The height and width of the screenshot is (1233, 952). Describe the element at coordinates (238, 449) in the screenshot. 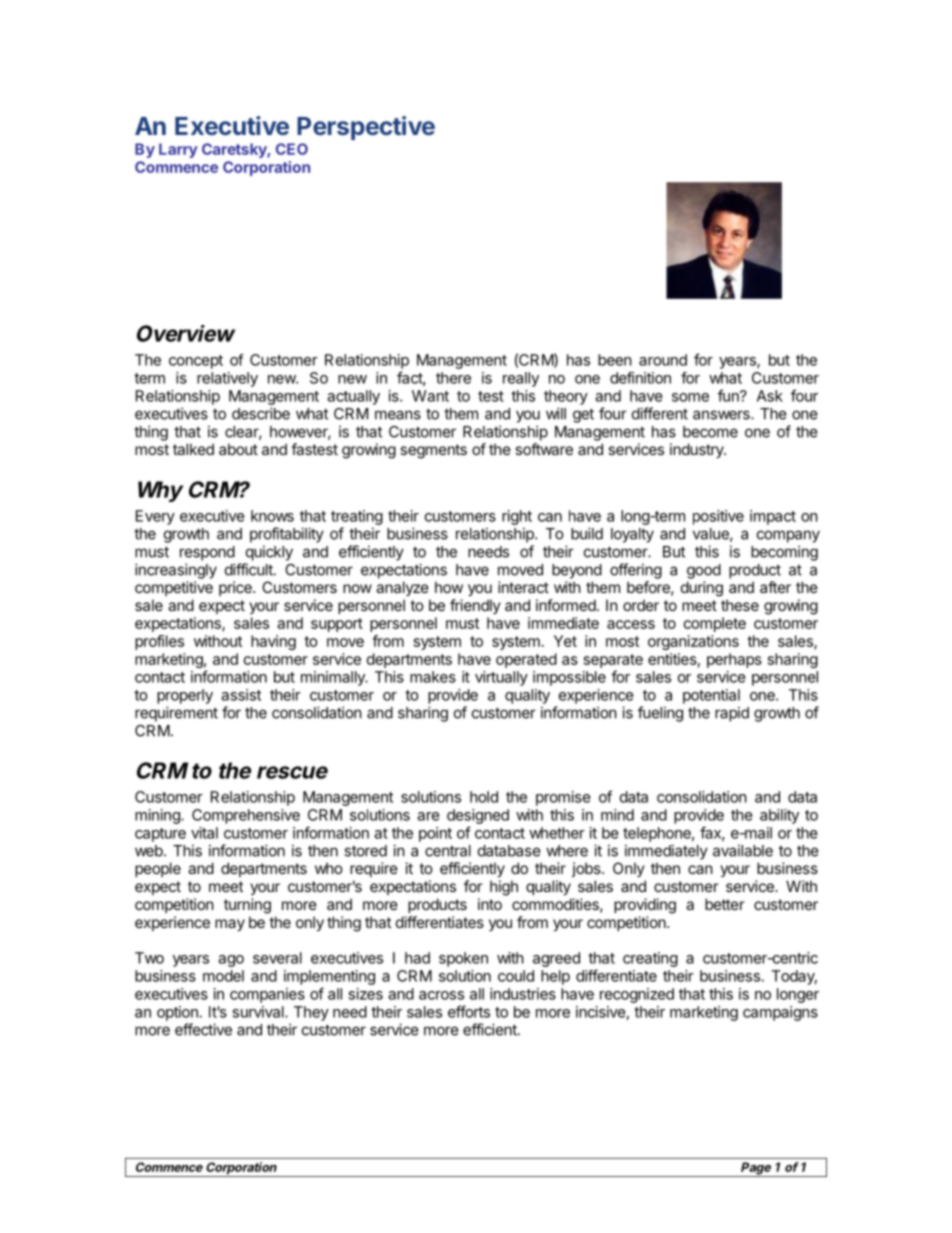

I see `about` at that location.
